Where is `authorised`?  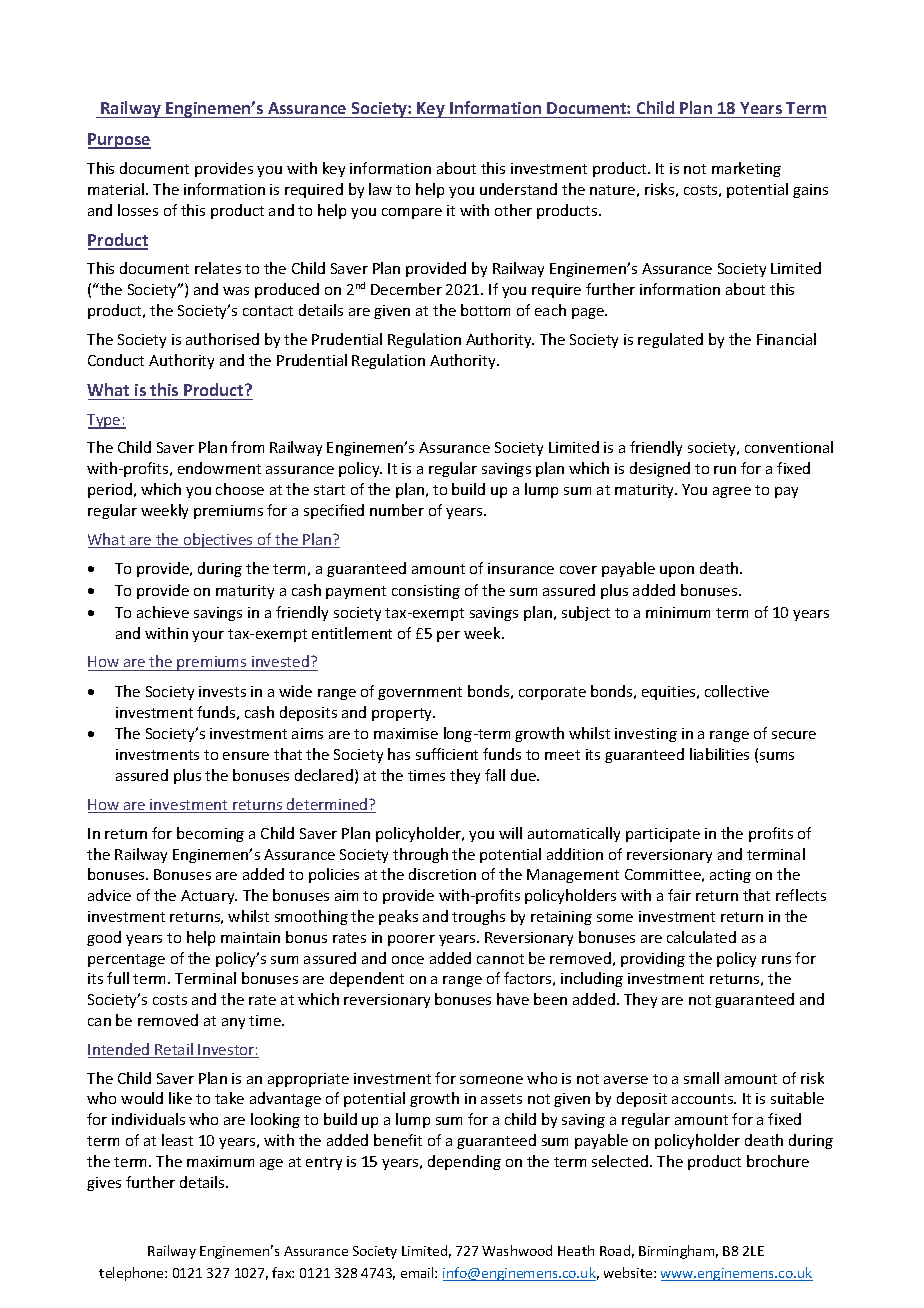 authorised is located at coordinates (222, 339).
